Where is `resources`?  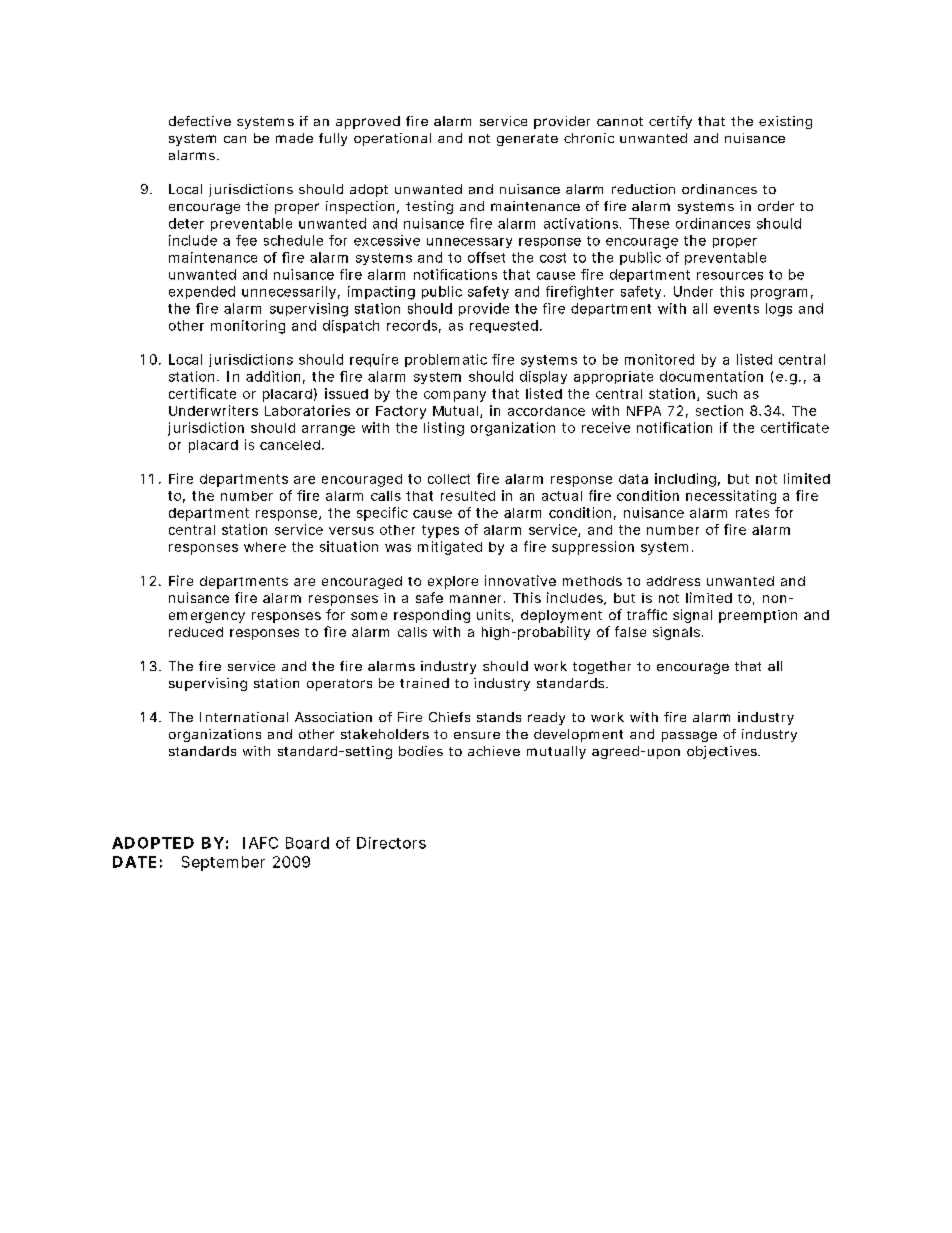 resources is located at coordinates (730, 276).
